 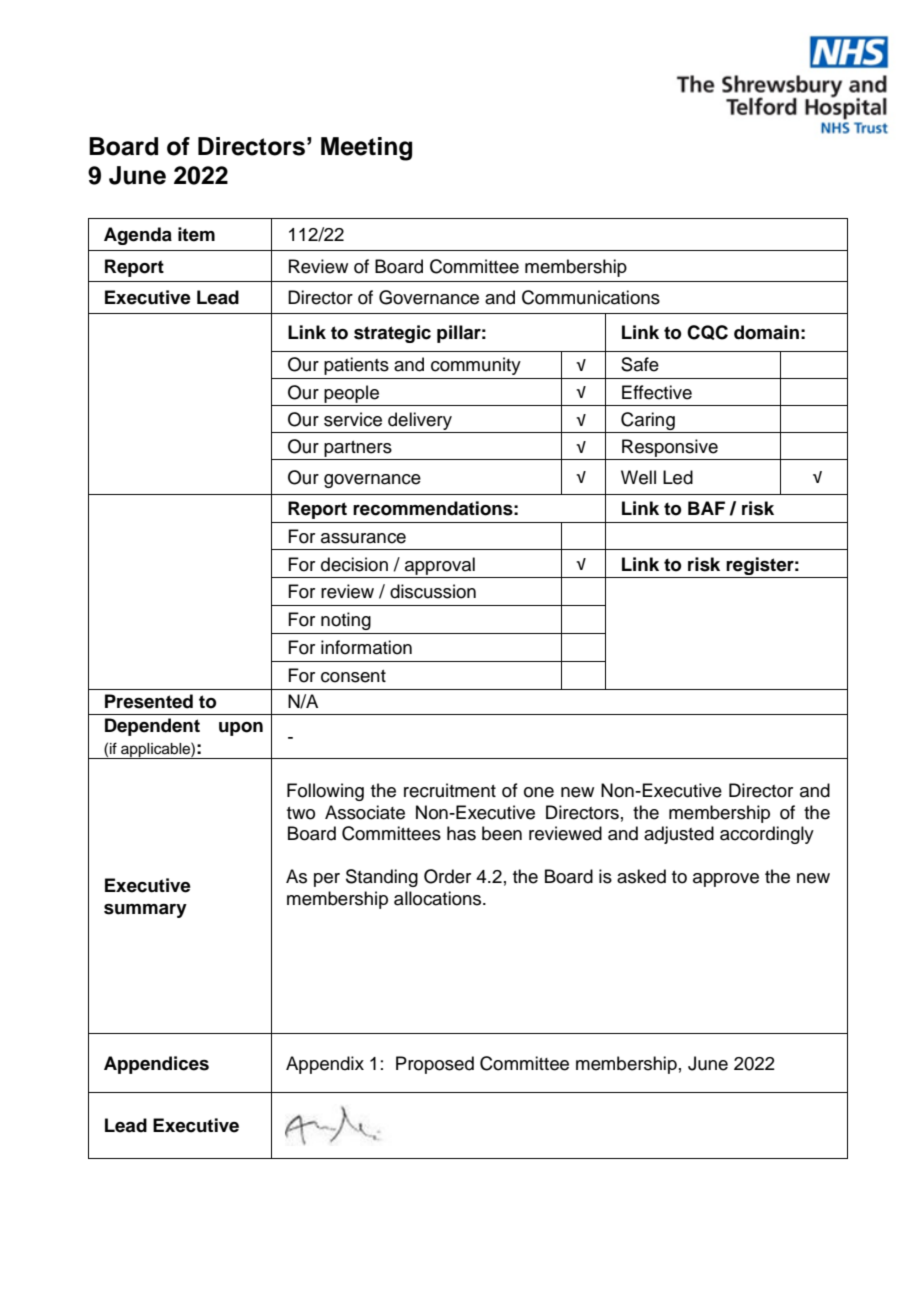 What do you see at coordinates (678, 477) in the screenshot?
I see `Led` at bounding box center [678, 477].
